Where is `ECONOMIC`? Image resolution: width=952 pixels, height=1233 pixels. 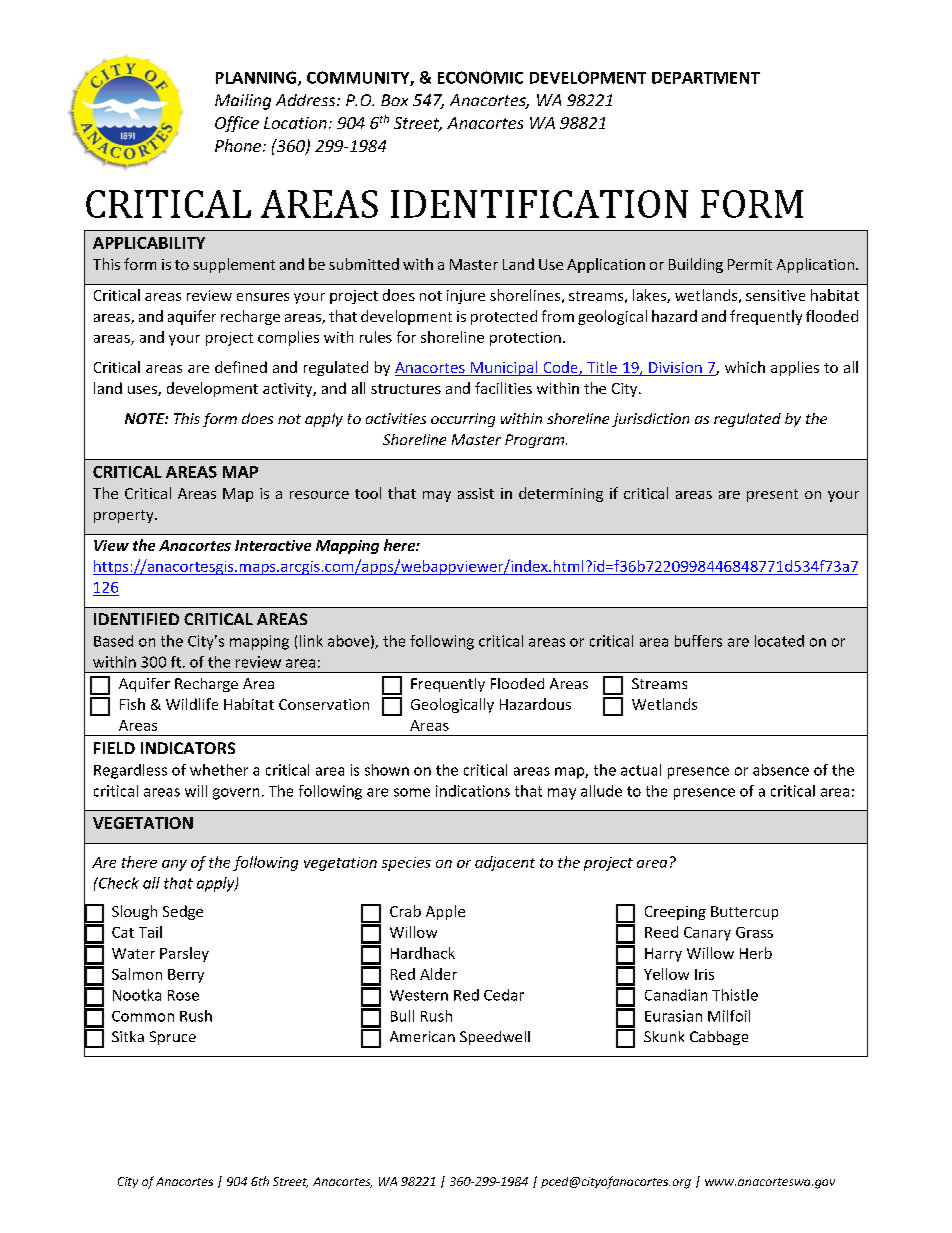 ECONOMIC is located at coordinates (480, 77).
